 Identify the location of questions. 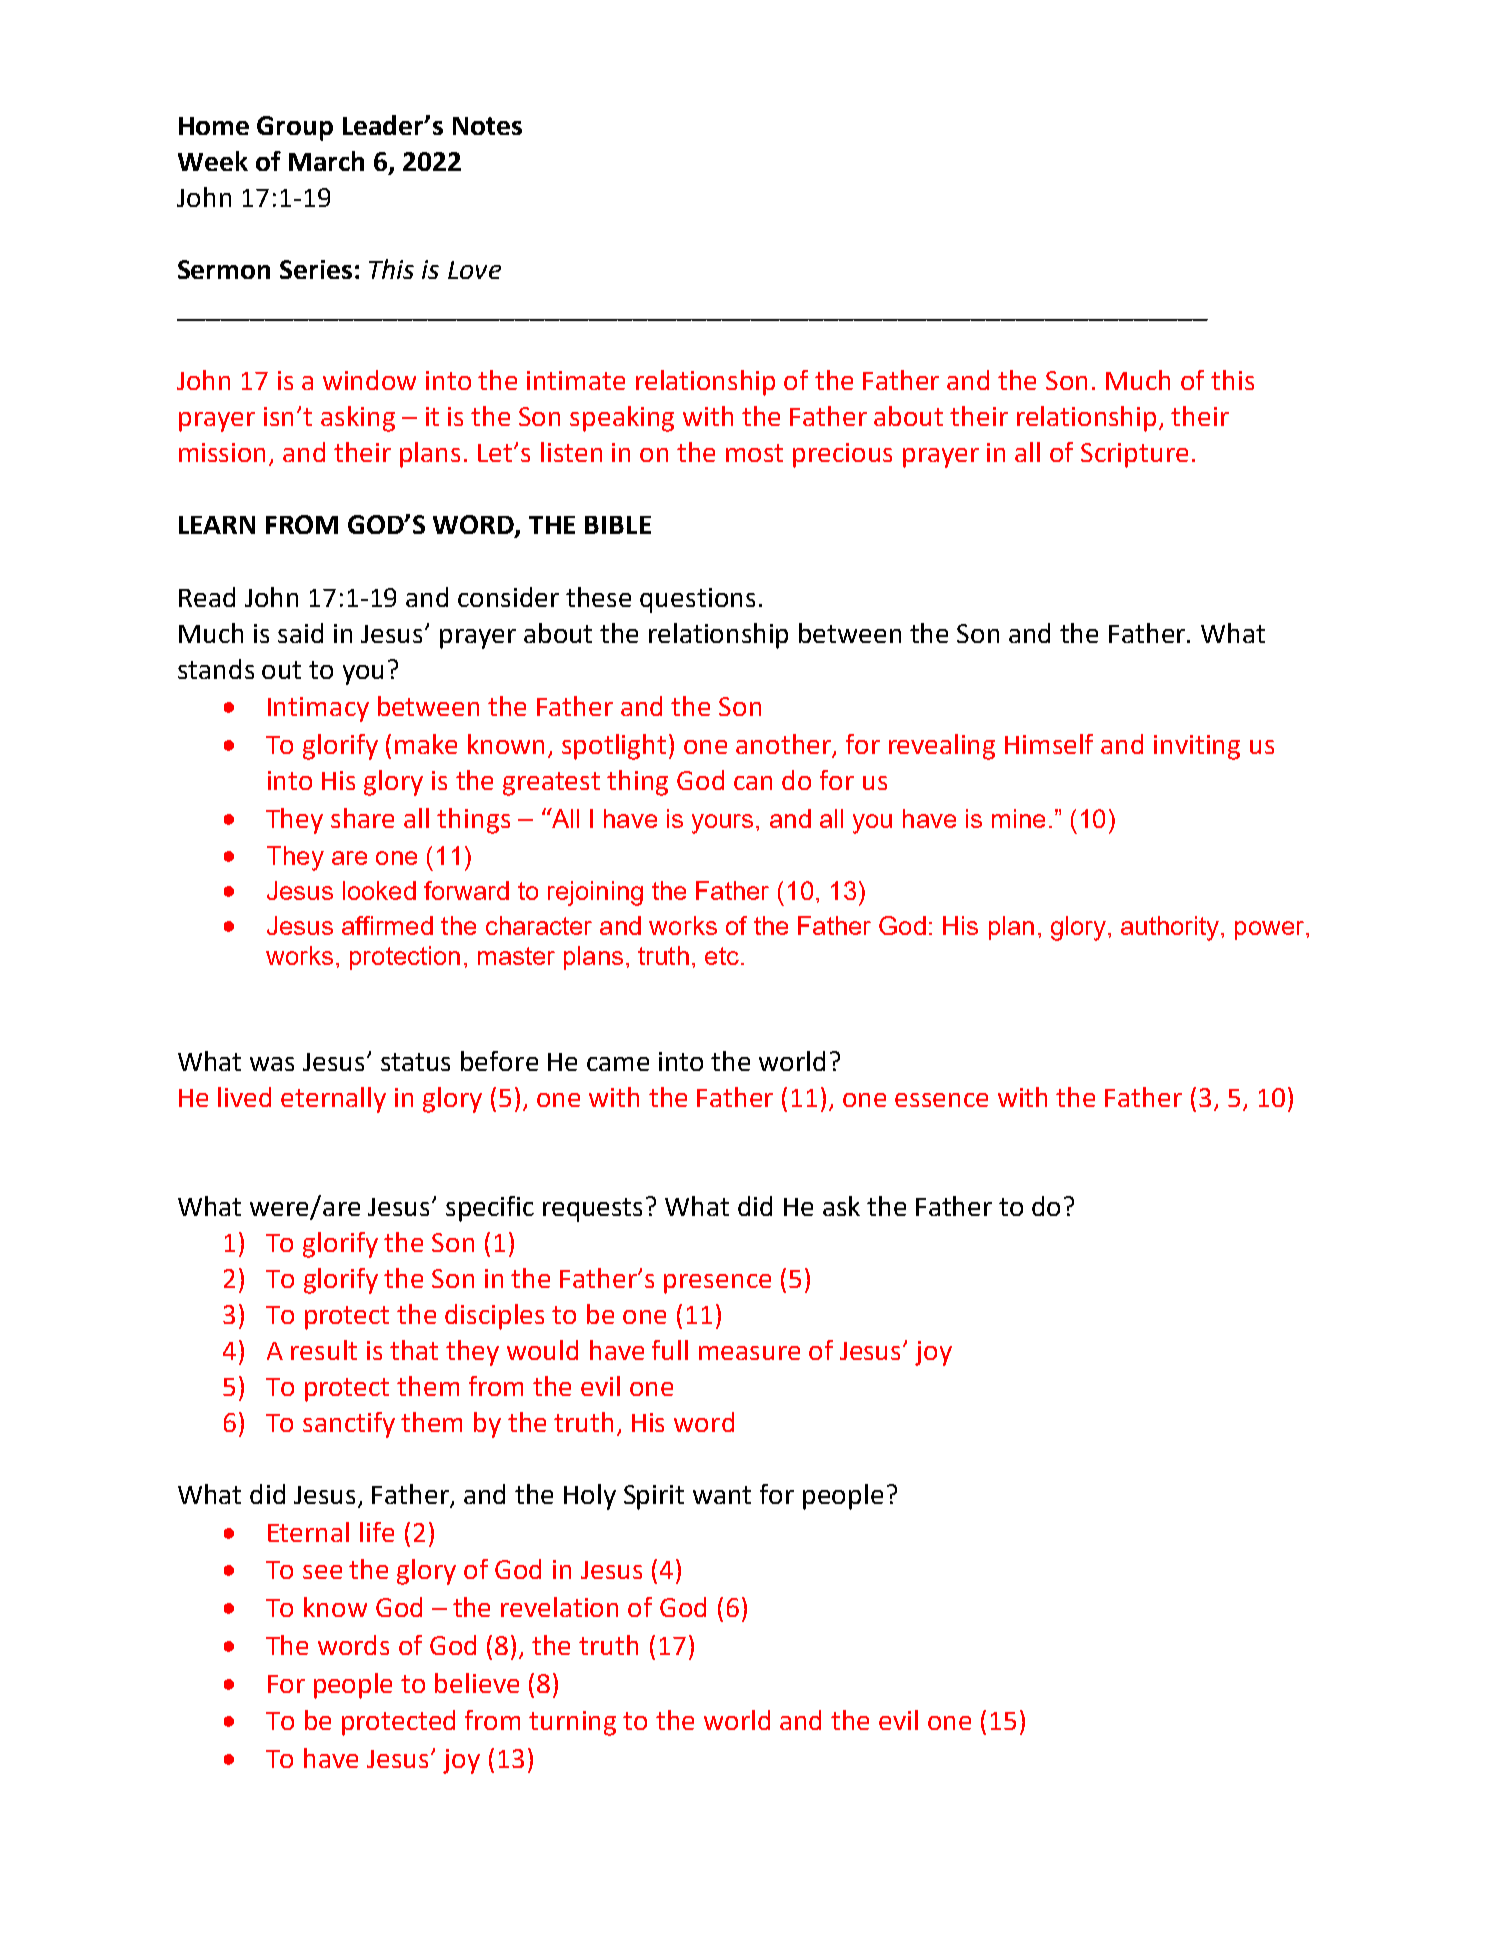
(697, 600).
